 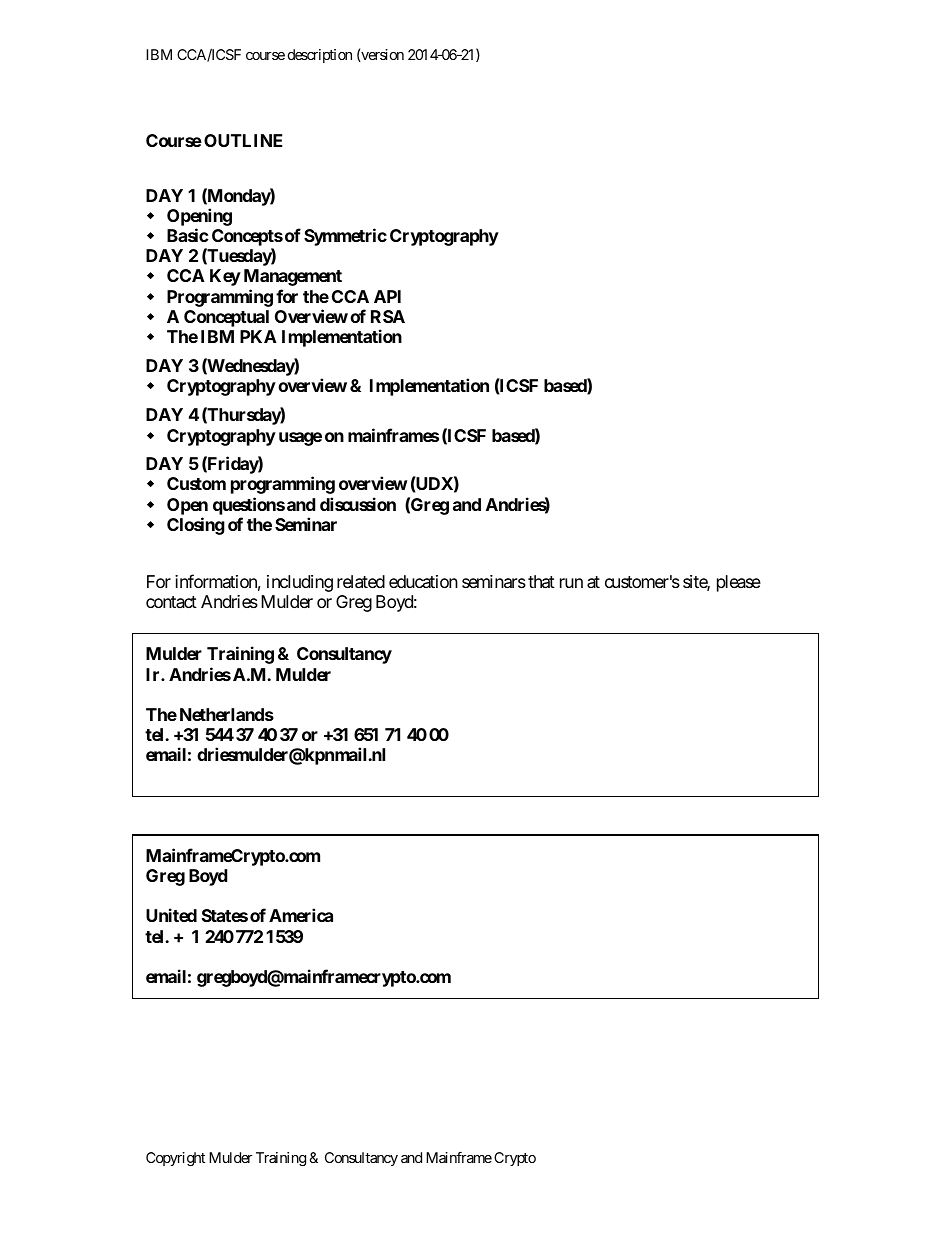 I want to click on please, so click(x=739, y=583).
